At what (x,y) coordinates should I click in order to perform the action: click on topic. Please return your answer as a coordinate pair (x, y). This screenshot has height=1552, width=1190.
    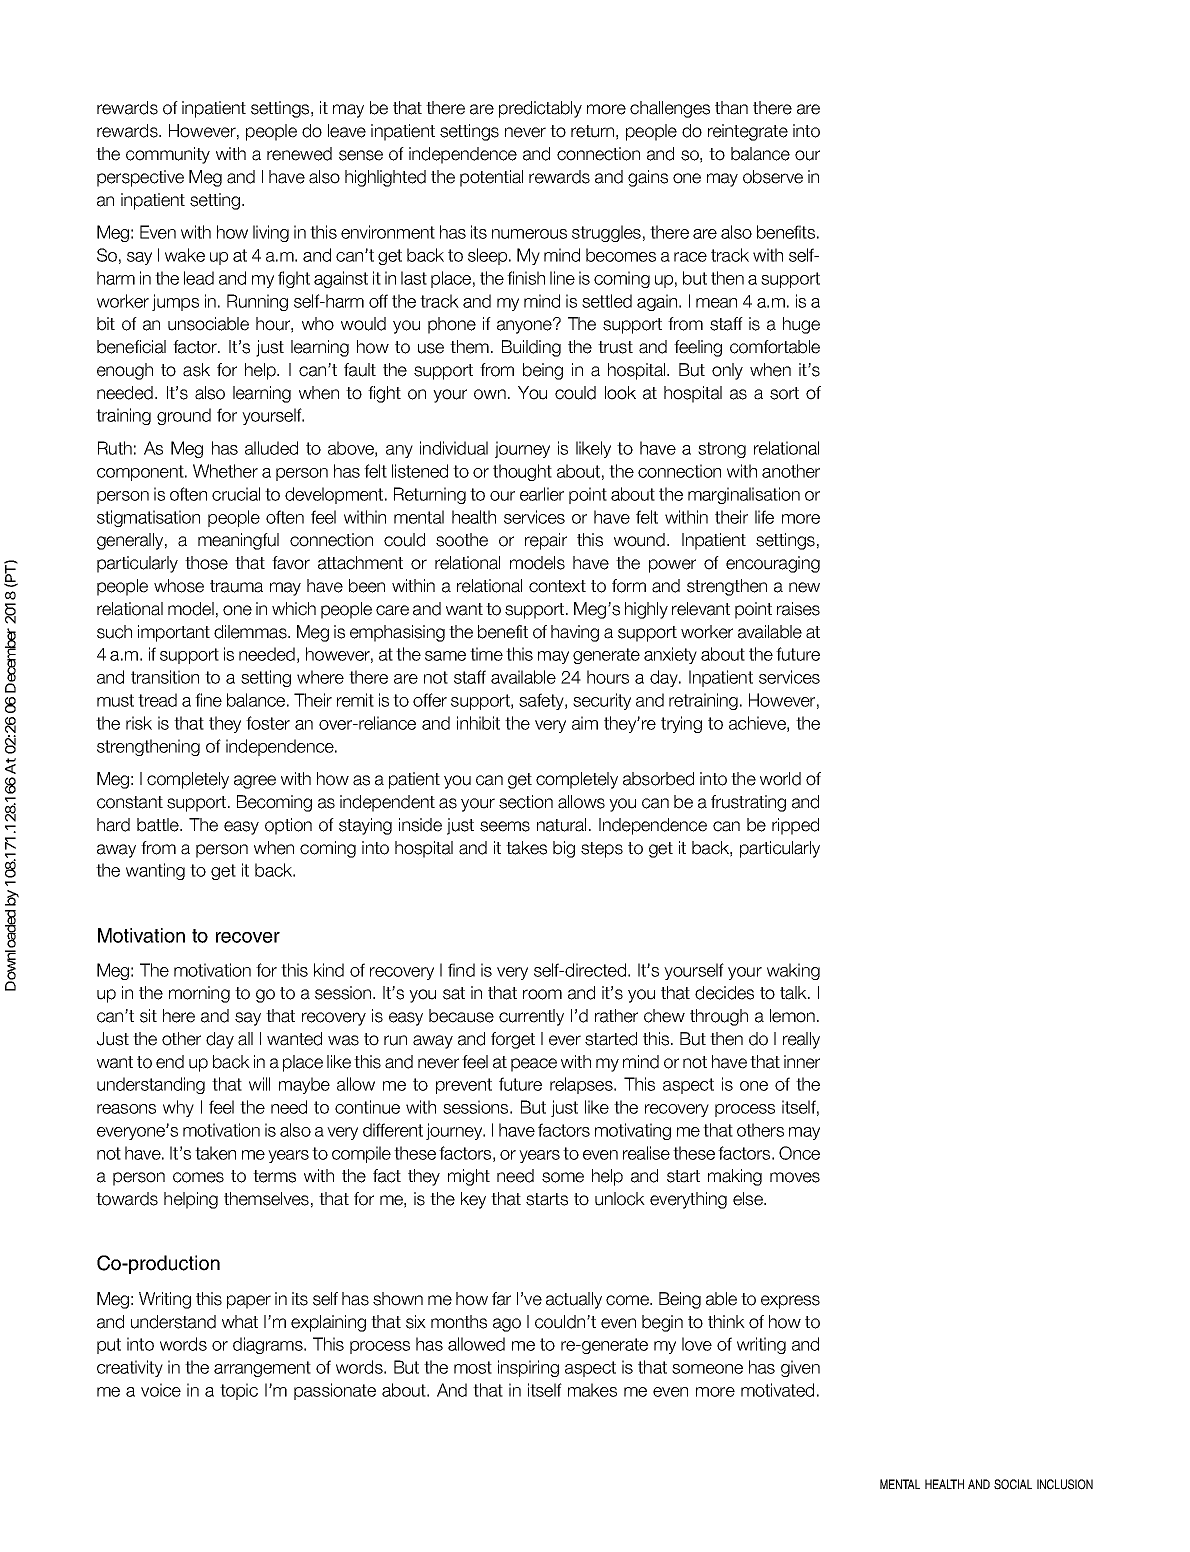
    Looking at the image, I should click on (239, 1391).
